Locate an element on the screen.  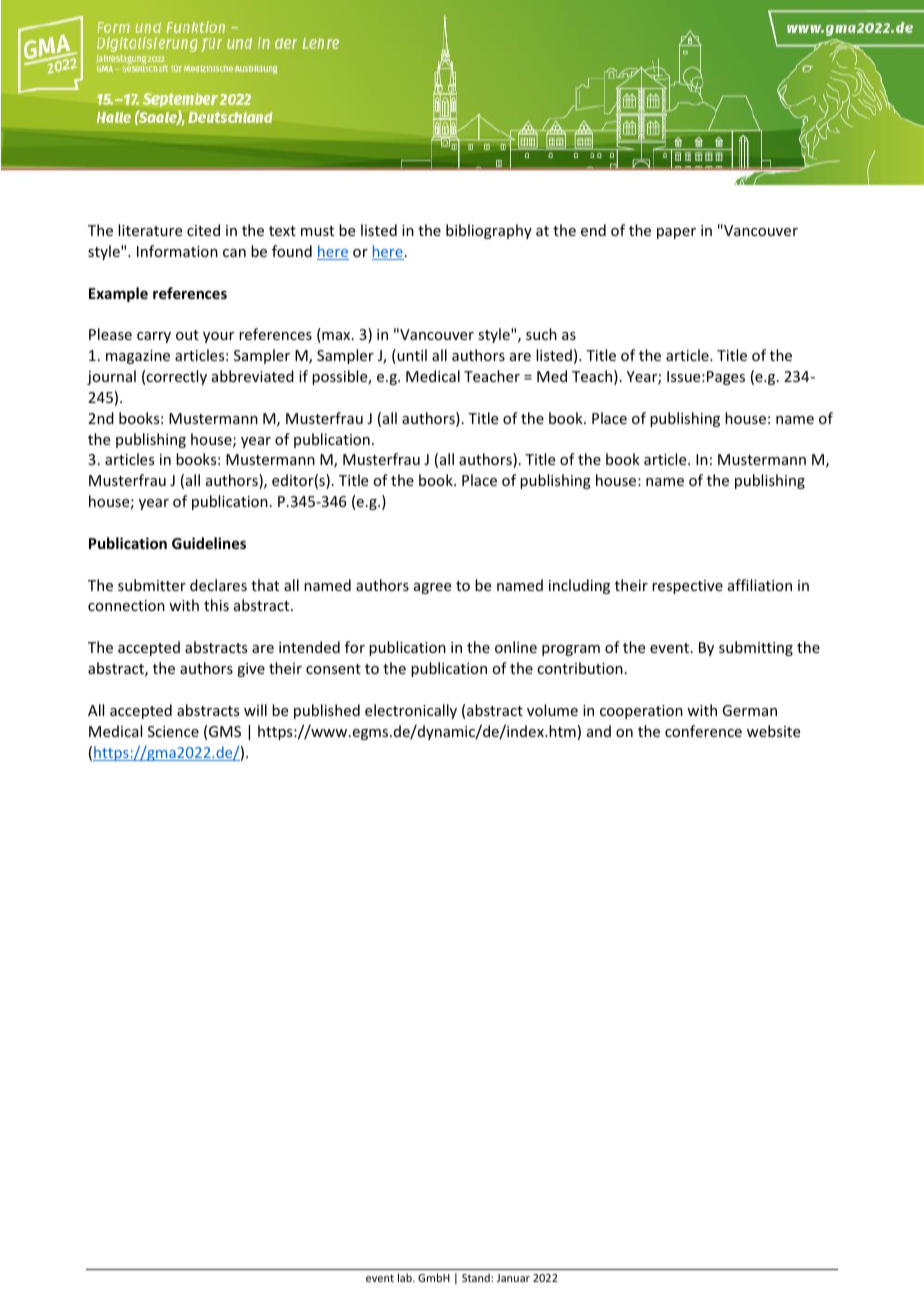
Science is located at coordinates (173, 731).
